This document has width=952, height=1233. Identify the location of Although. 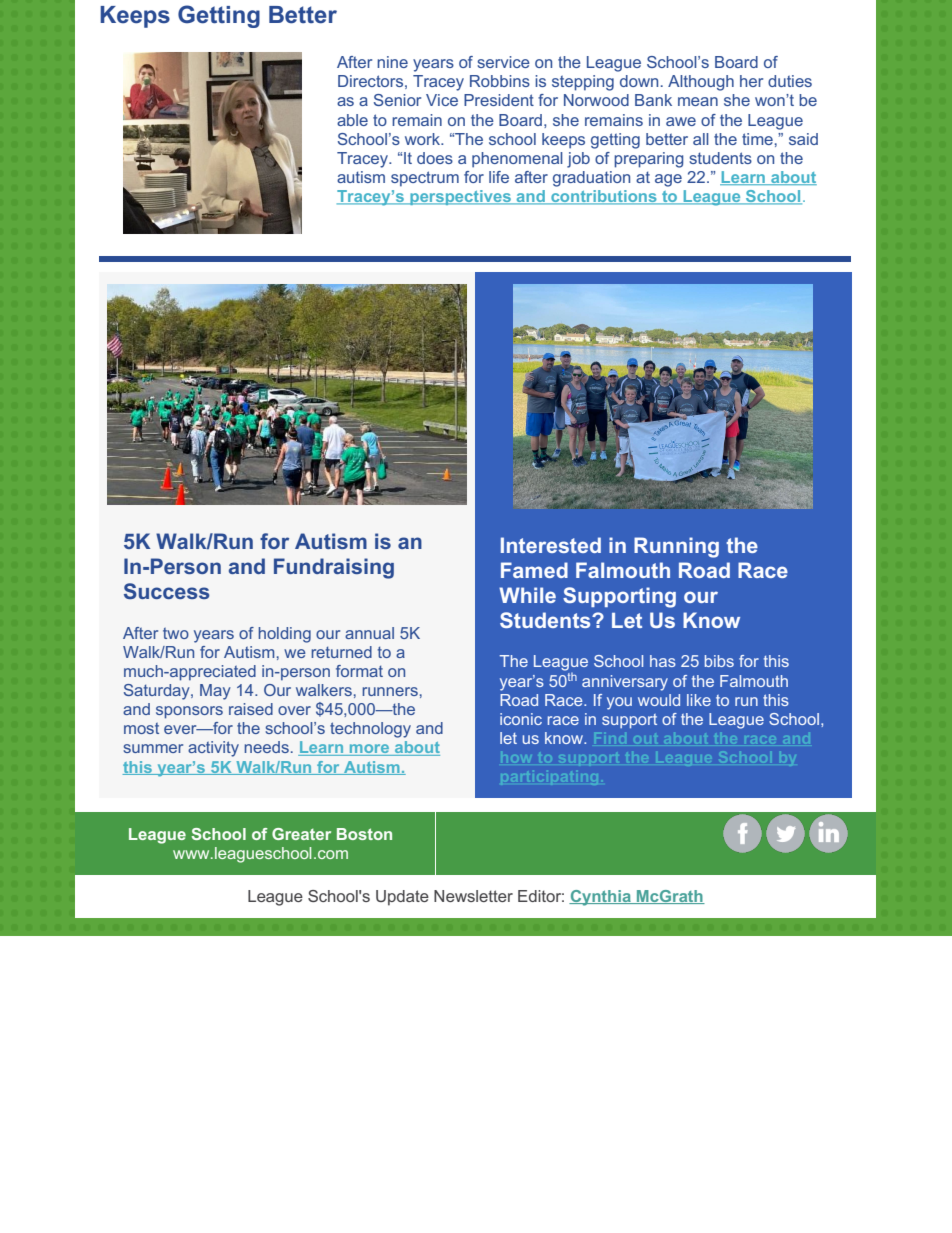
(701, 83).
